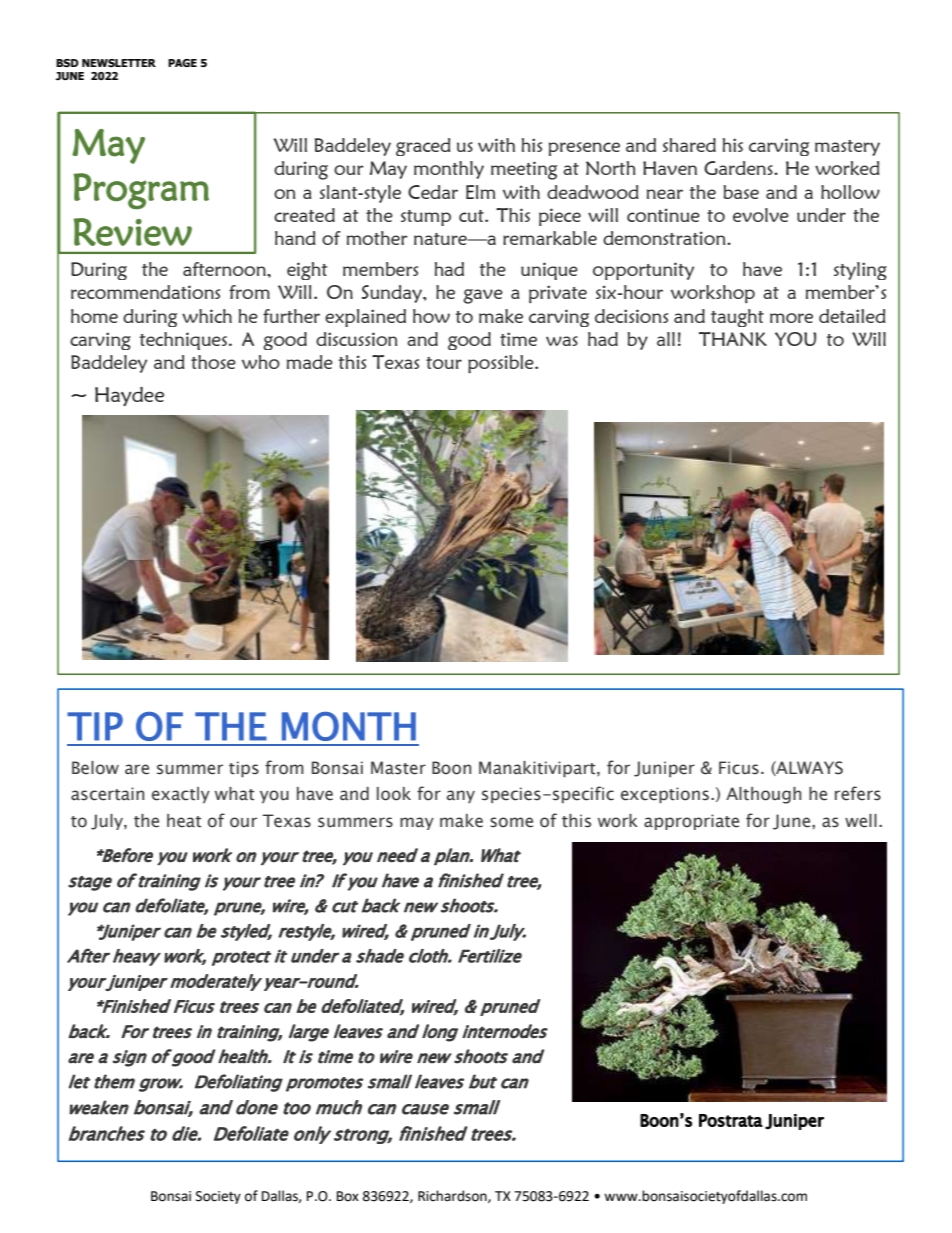  Describe the element at coordinates (182, 63) in the page. I see `PAGE` at that location.
